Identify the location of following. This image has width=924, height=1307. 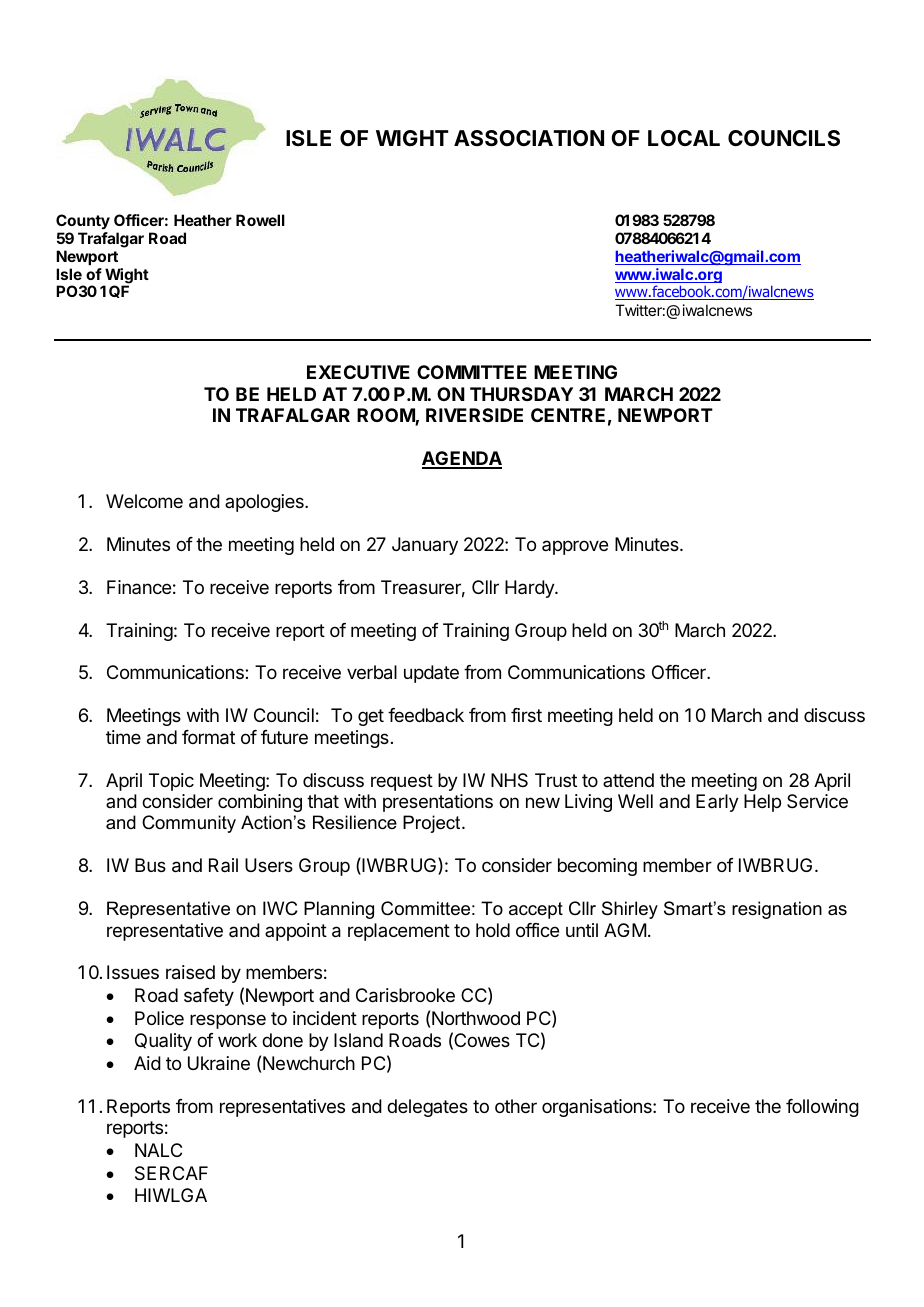
(822, 1108).
